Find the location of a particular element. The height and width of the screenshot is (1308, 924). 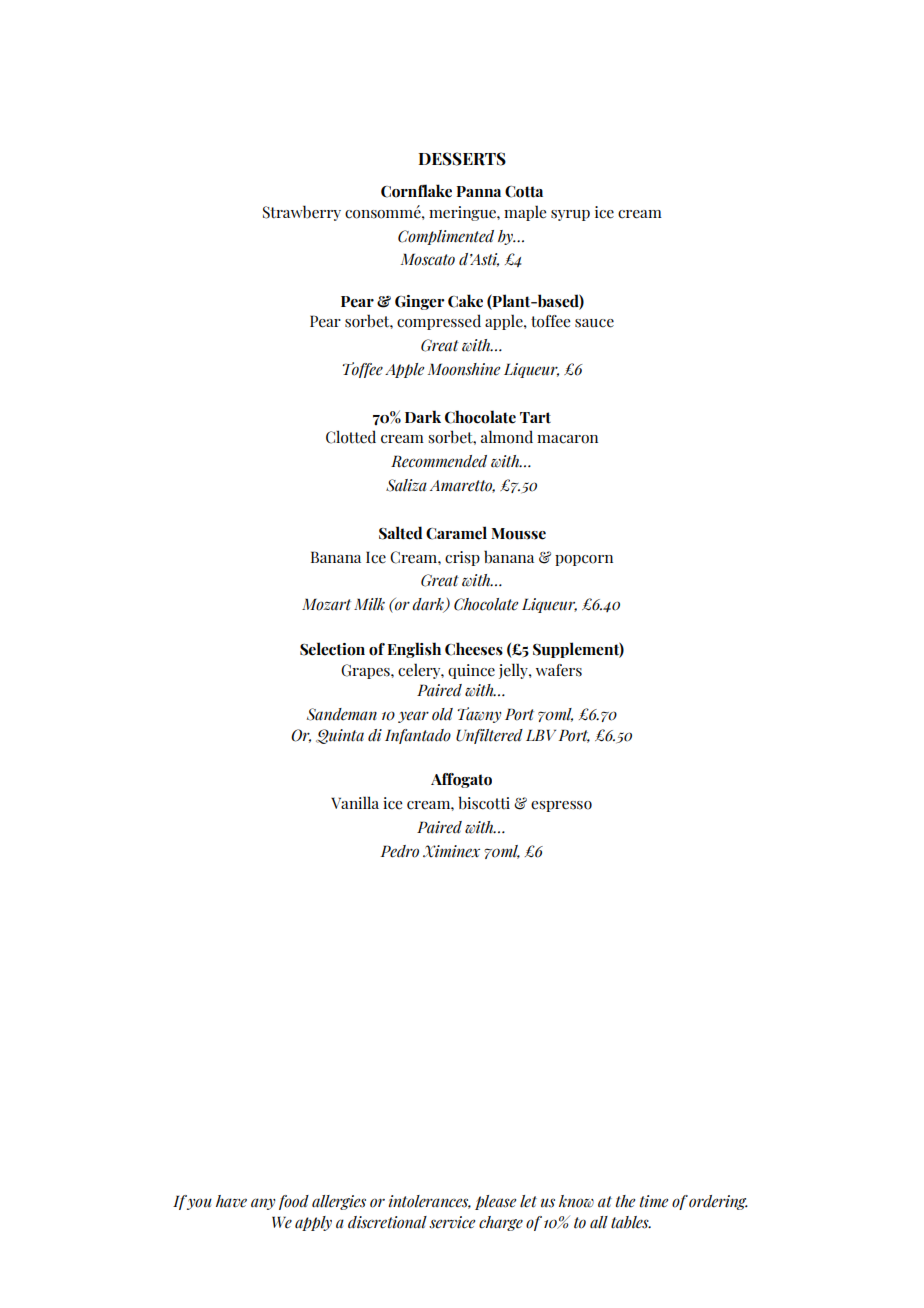

meringue is located at coordinates (463, 213).
